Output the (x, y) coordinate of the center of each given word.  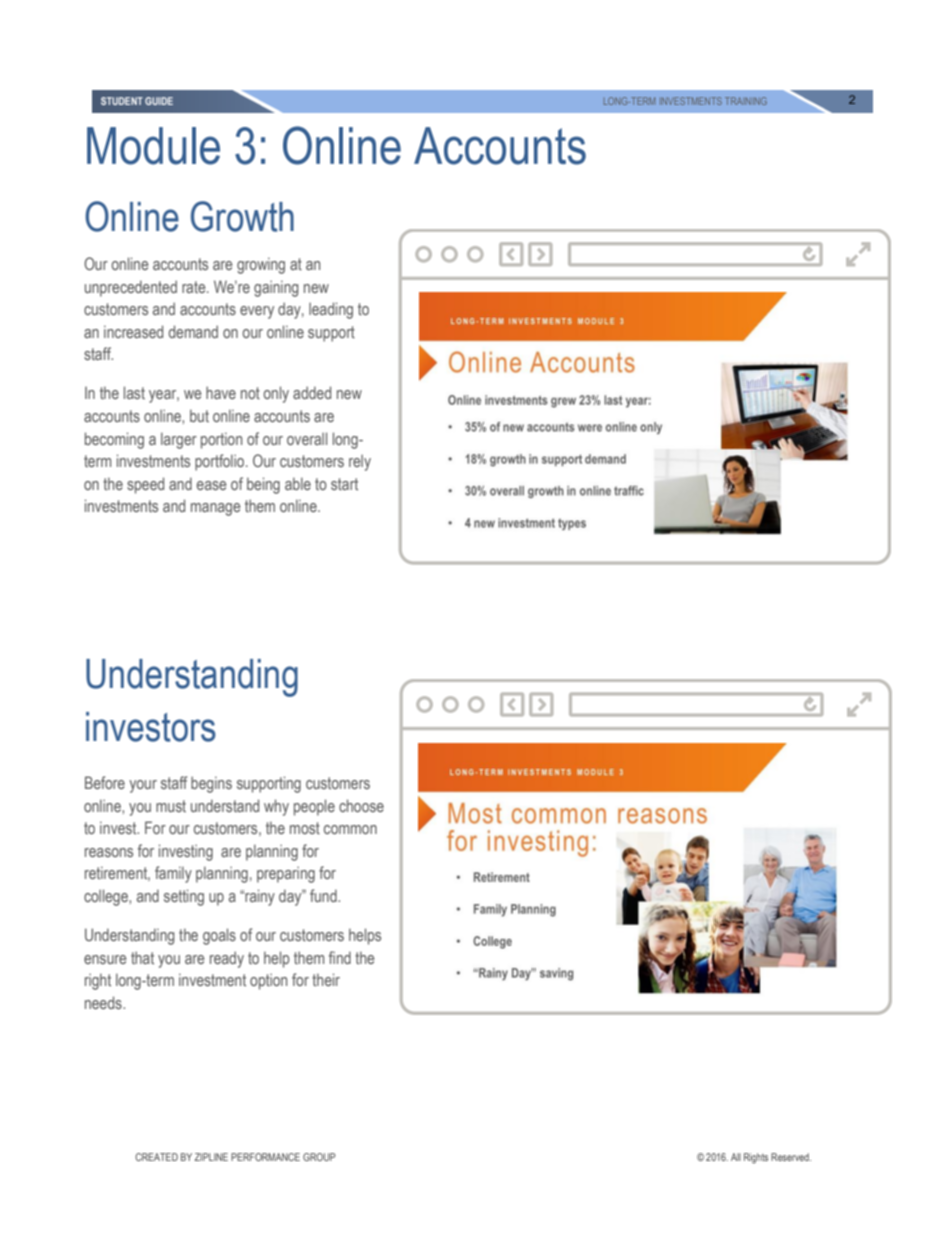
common (350, 829)
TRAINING (746, 101)
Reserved (791, 1157)
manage (215, 509)
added (312, 392)
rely (360, 462)
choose (361, 805)
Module (153, 146)
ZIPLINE (211, 1157)
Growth (242, 216)
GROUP (319, 1157)
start (344, 484)
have (221, 392)
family (173, 874)
